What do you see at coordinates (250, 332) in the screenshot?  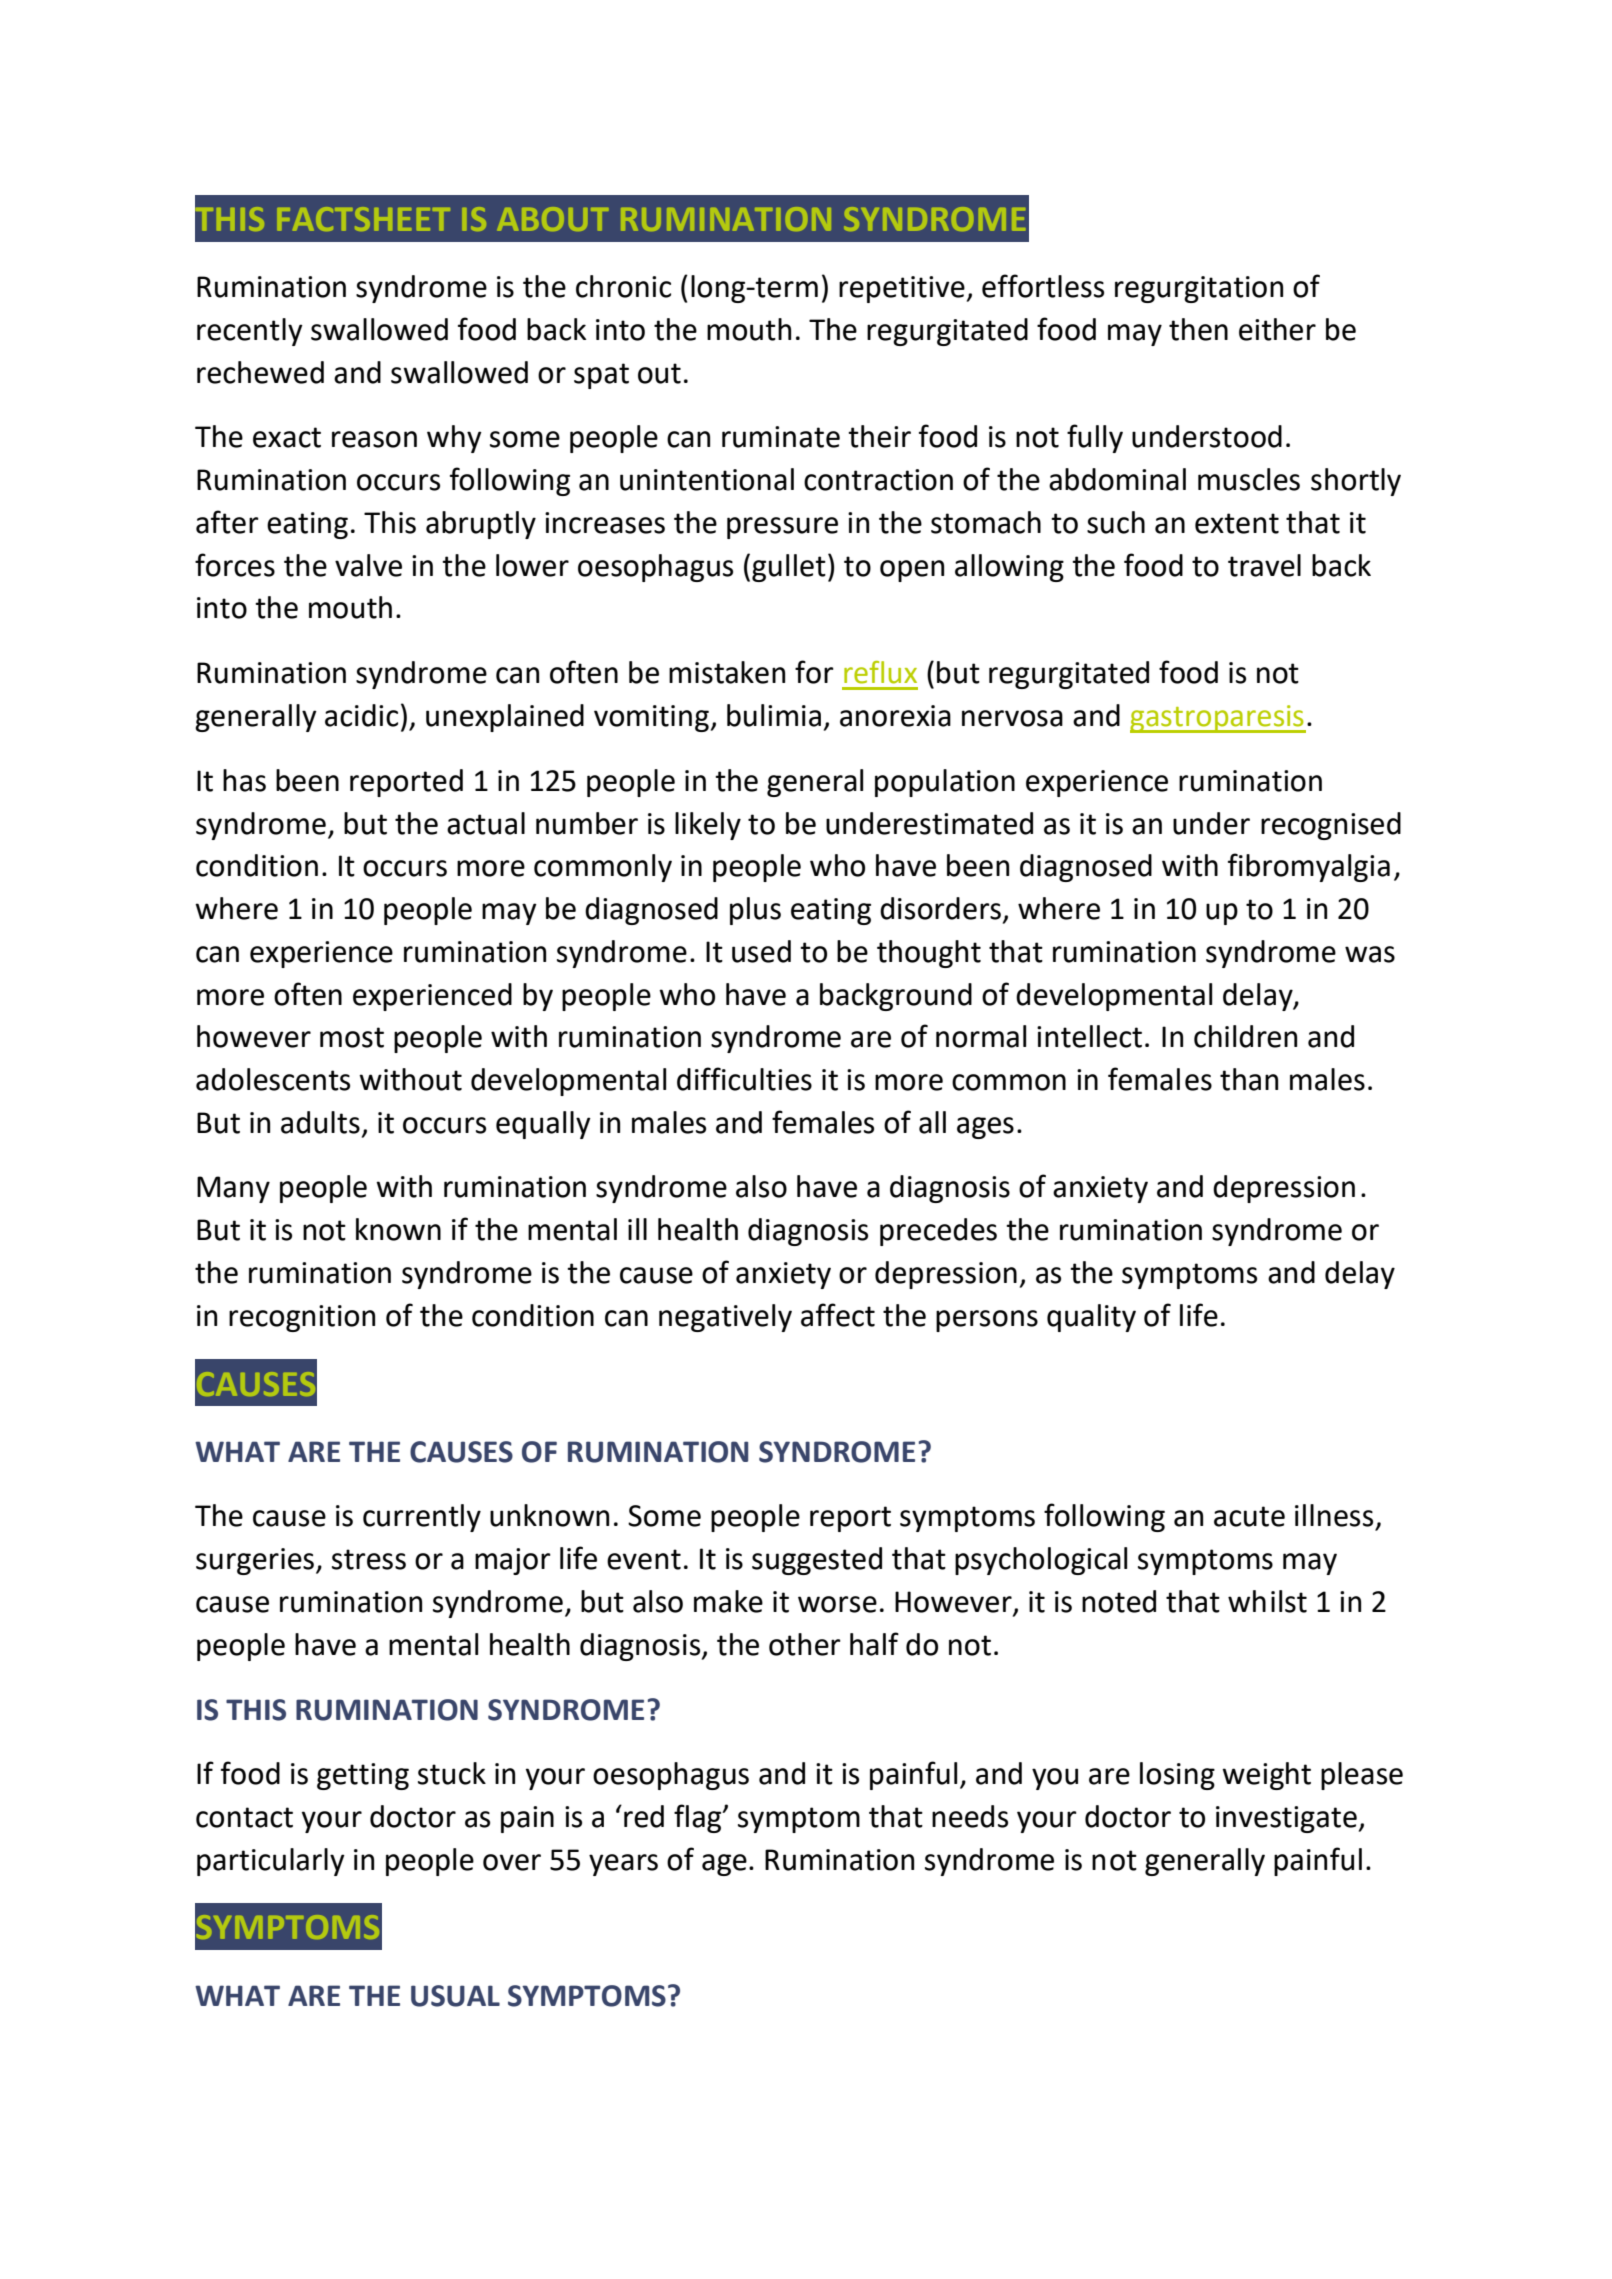 I see `recently` at bounding box center [250, 332].
